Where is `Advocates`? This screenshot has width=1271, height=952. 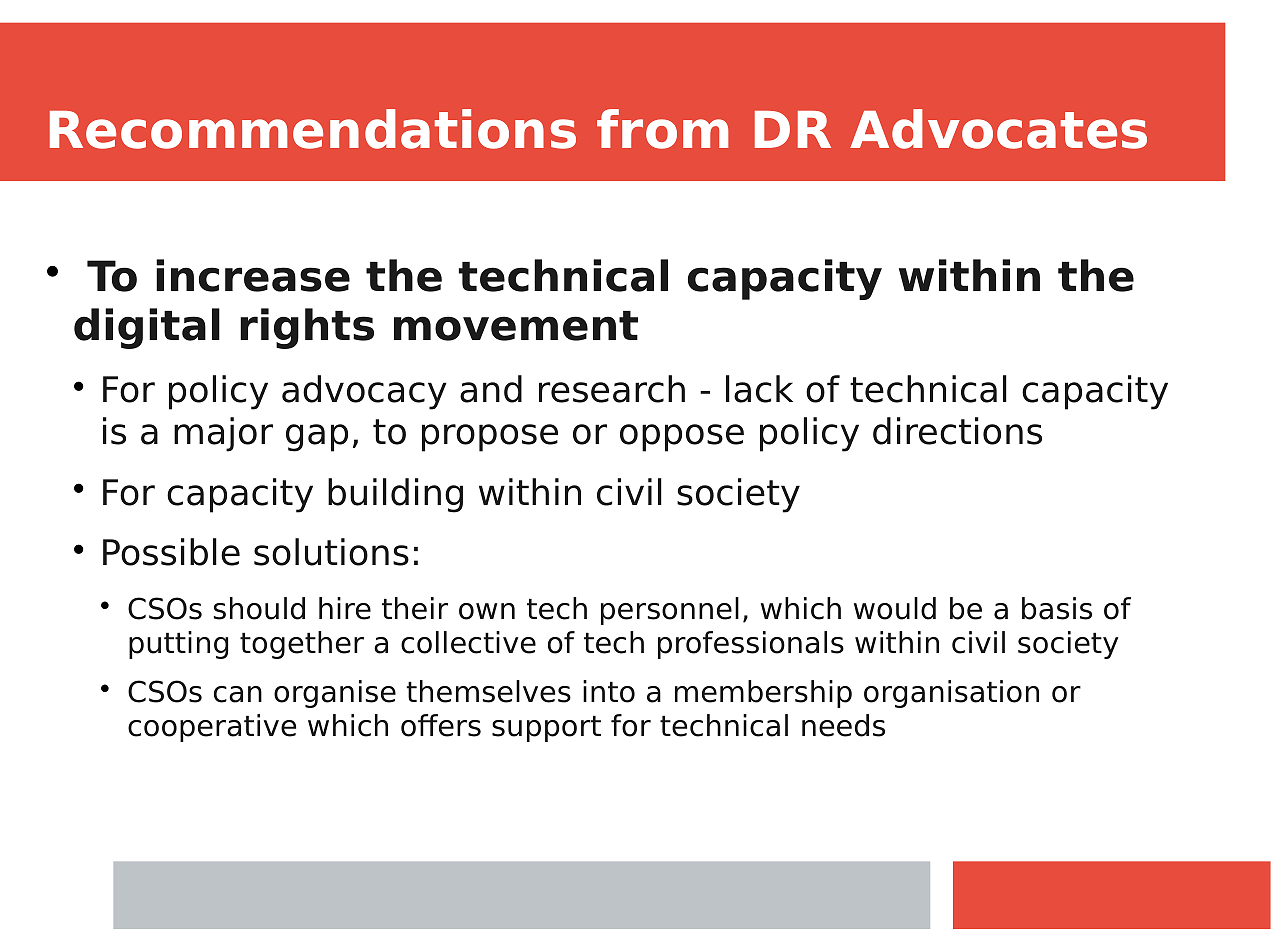 Advocates is located at coordinates (998, 129).
